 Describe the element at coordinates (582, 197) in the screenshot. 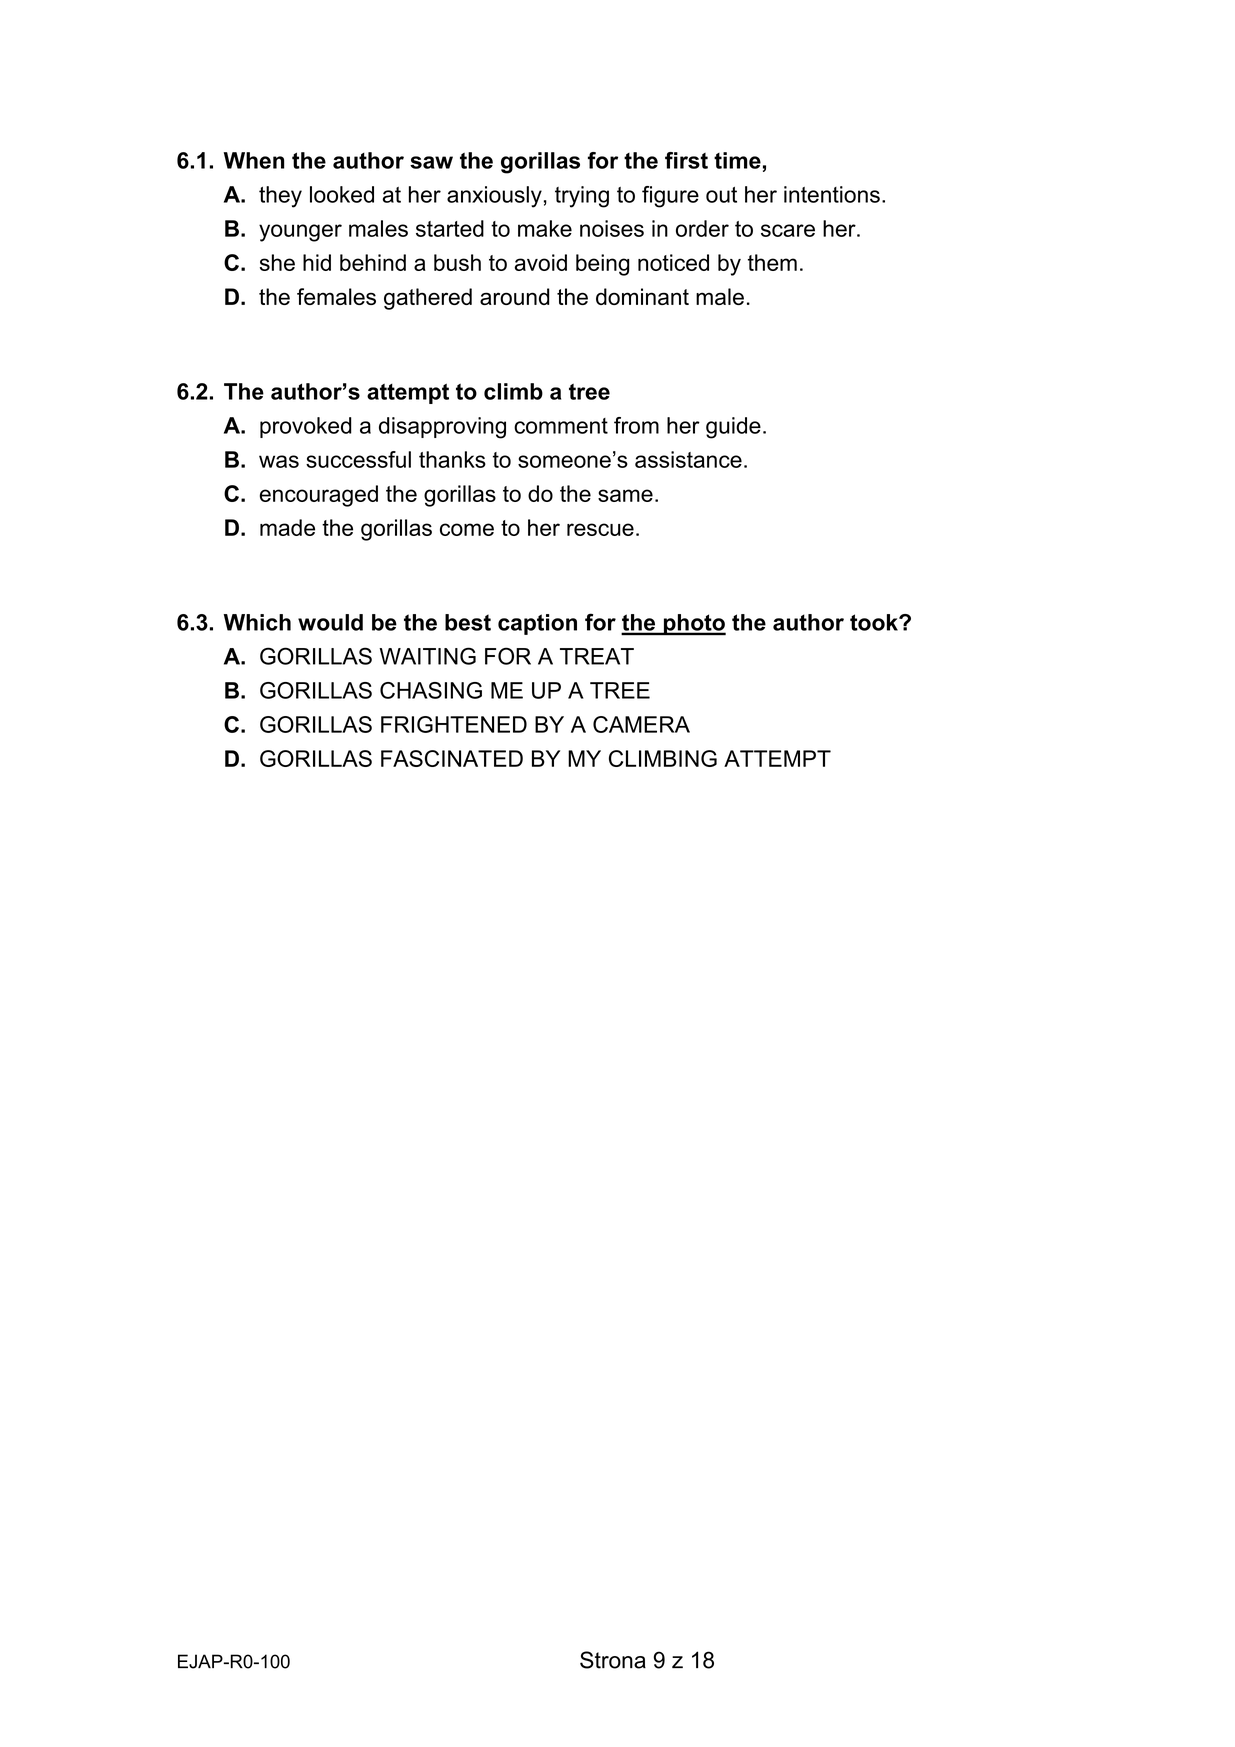

I see `trying` at that location.
